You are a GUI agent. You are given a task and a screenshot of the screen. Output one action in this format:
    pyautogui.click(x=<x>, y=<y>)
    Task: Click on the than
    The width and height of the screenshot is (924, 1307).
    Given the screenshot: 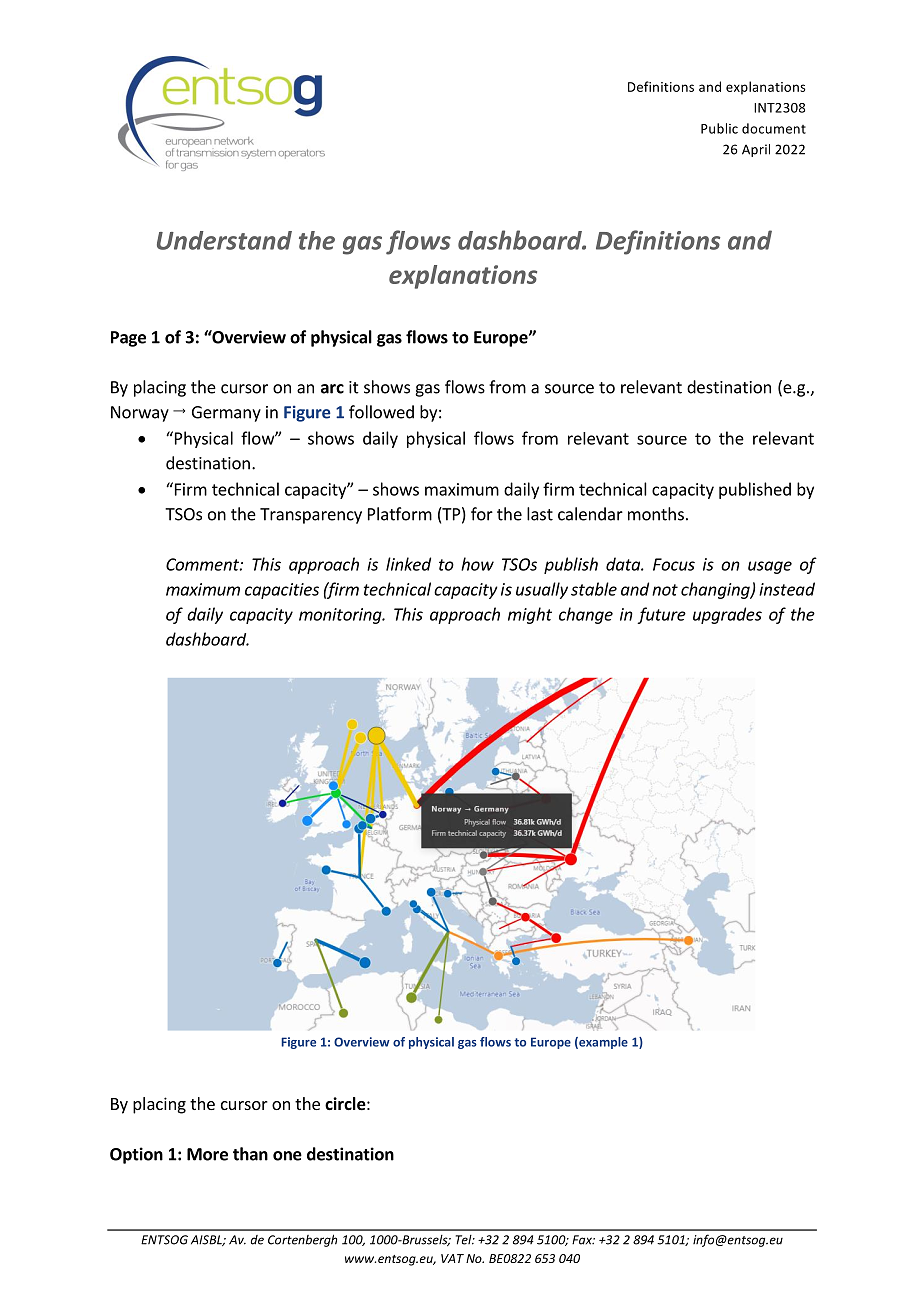 What is the action you would take?
    pyautogui.click(x=250, y=1154)
